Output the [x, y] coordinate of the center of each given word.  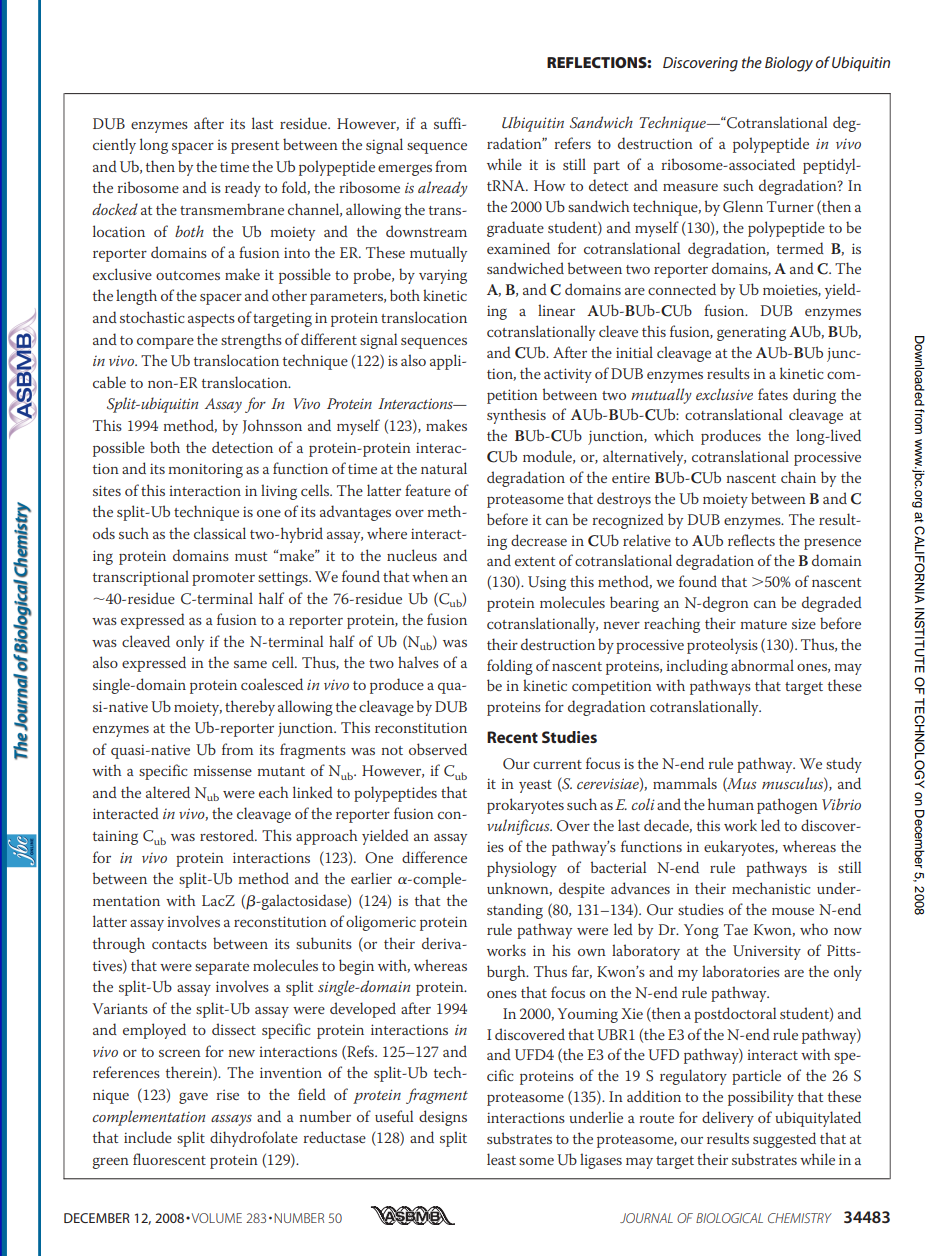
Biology [789, 64]
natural [444, 468]
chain [798, 477]
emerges [405, 170]
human [731, 804]
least [501, 1159]
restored [228, 835]
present [255, 147]
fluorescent [169, 1159]
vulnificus [519, 827]
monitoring [206, 470]
